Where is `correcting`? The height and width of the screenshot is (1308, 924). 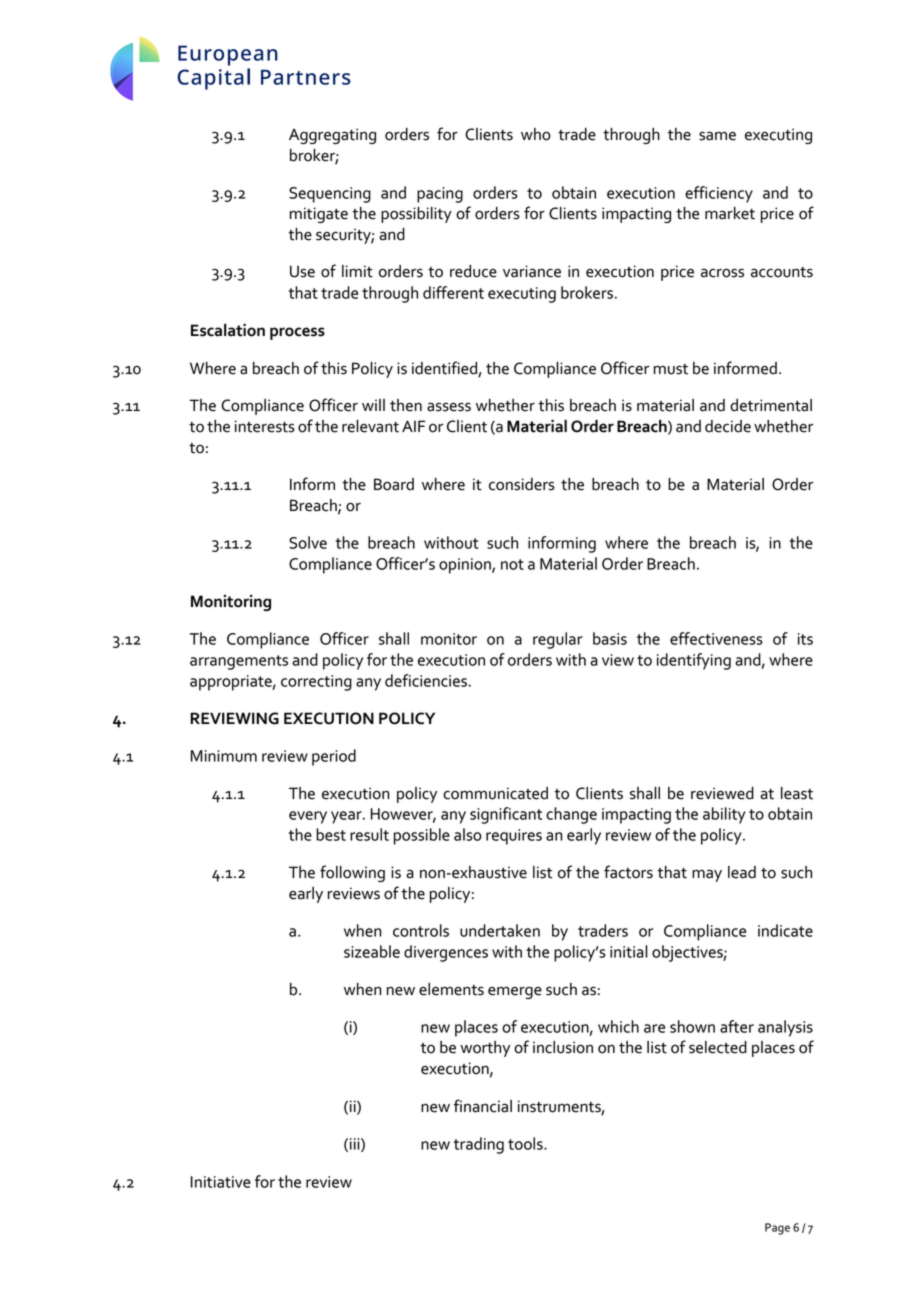 correcting is located at coordinates (316, 683).
